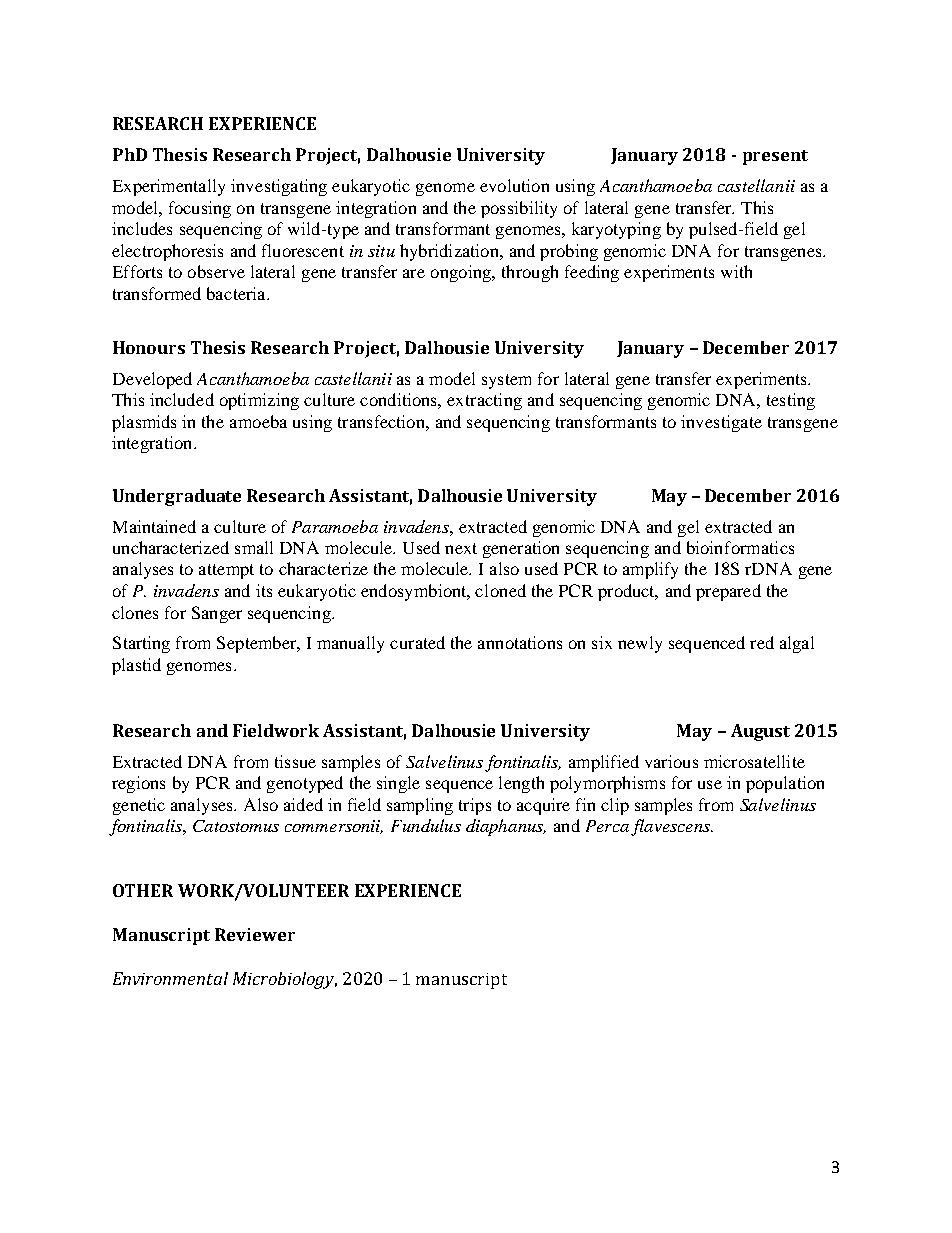 The width and height of the screenshot is (952, 1233). Describe the element at coordinates (775, 157) in the screenshot. I see `present` at that location.
